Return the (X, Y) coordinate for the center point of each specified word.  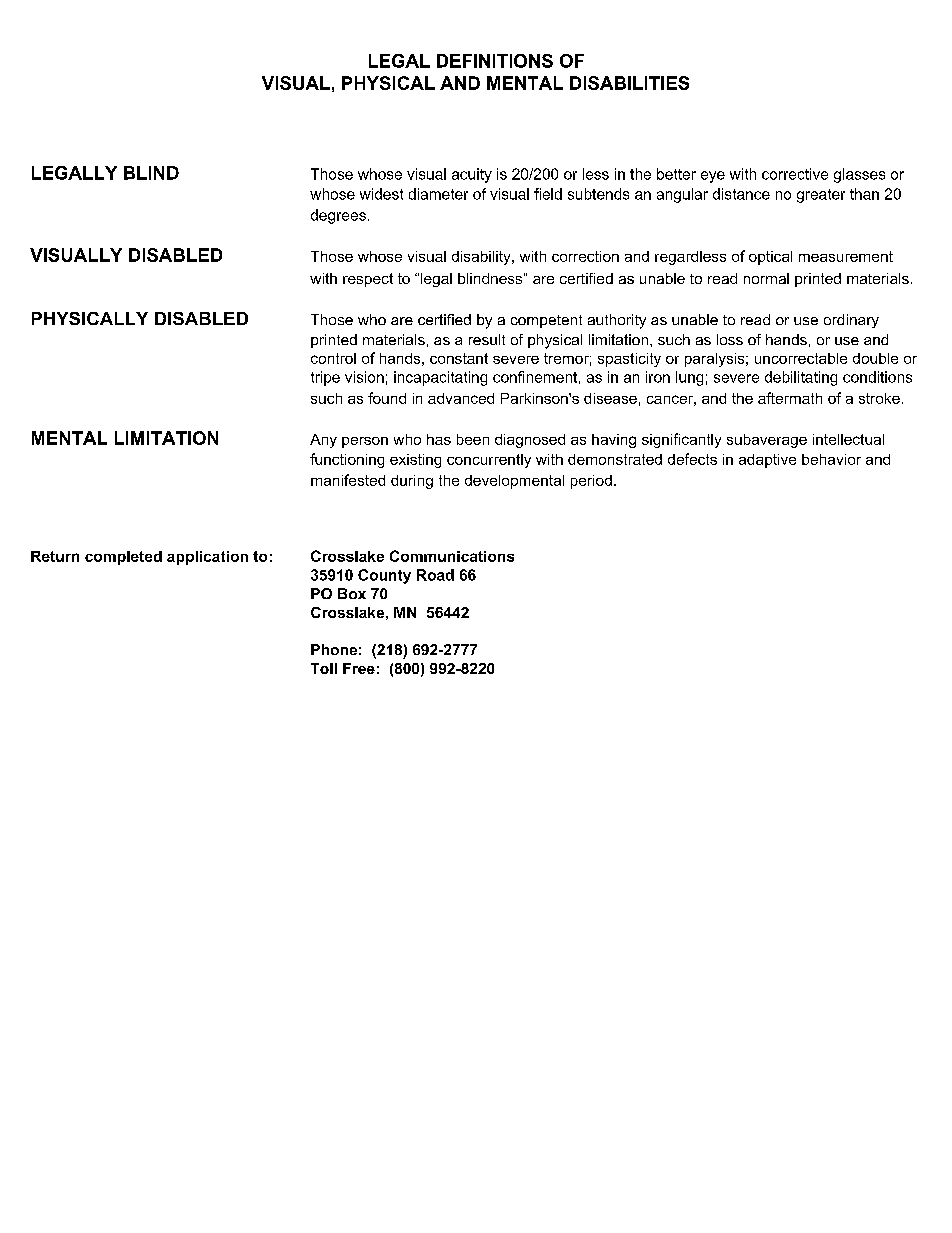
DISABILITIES (629, 83)
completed (123, 558)
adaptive (767, 461)
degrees (338, 216)
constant (459, 358)
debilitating (801, 378)
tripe (325, 378)
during (412, 482)
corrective (795, 174)
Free (359, 668)
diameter (438, 194)
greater (821, 196)
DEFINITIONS (495, 61)
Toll (324, 668)
